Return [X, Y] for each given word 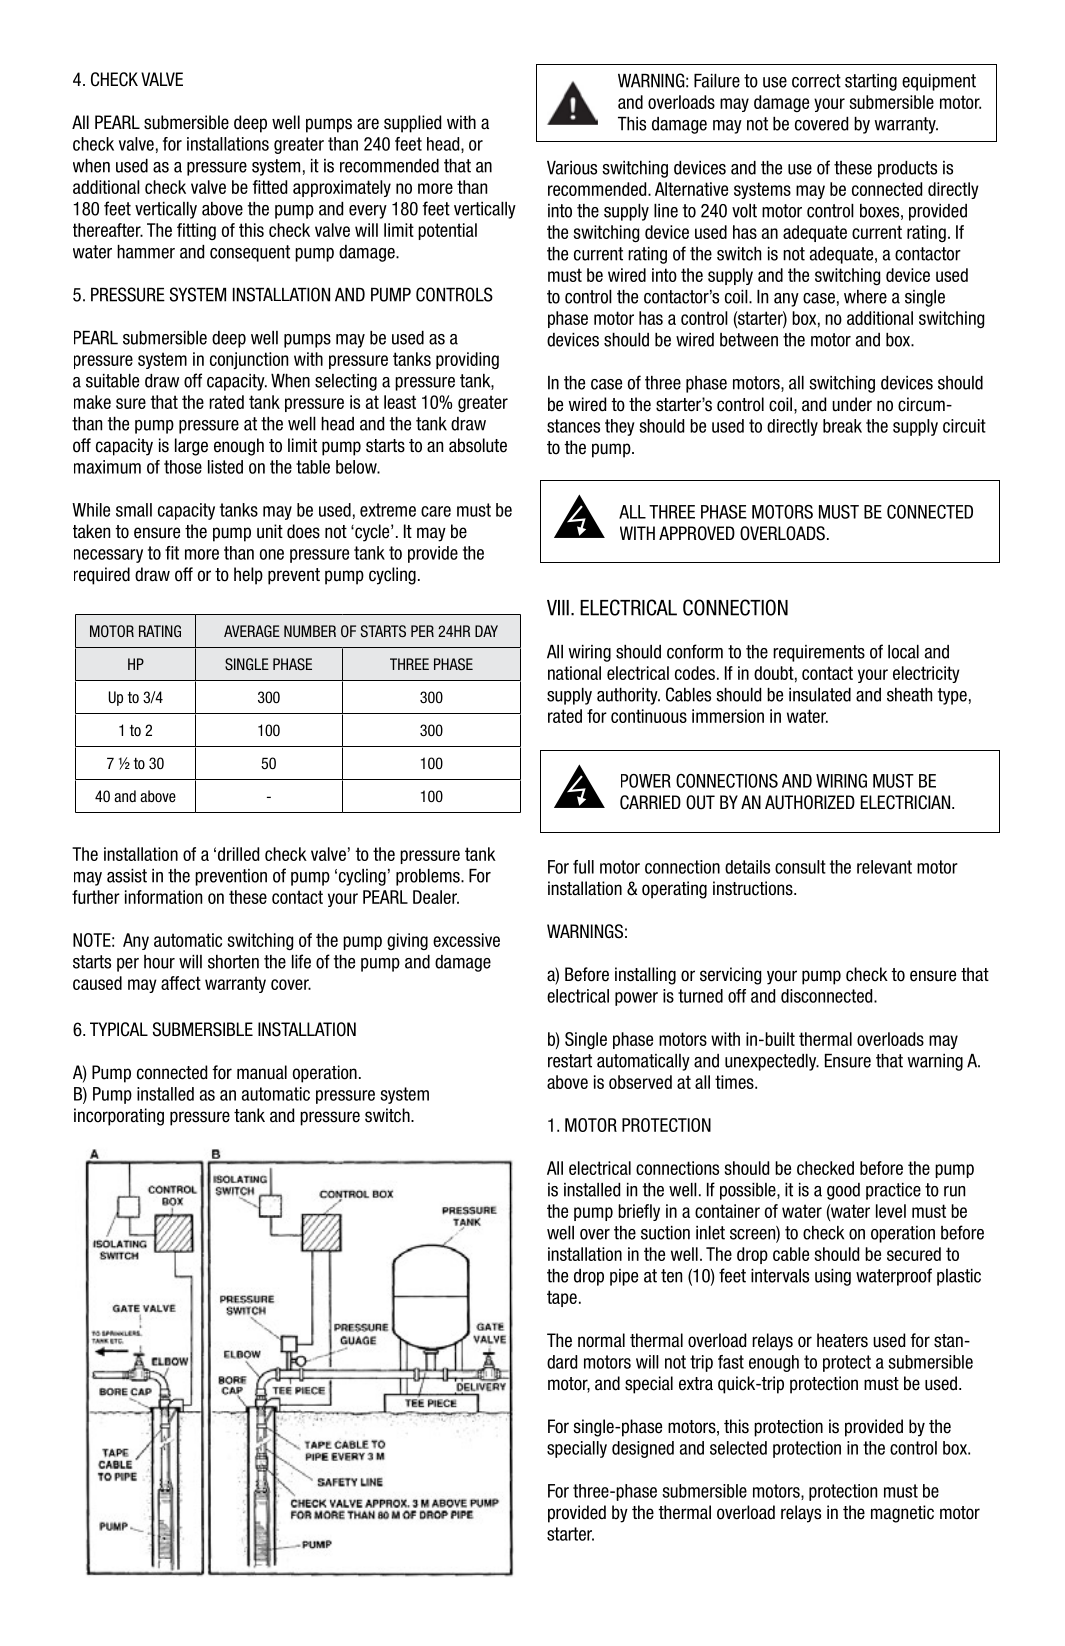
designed [643, 1449]
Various [572, 168]
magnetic [902, 1514]
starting [871, 82]
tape [562, 1298]
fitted [269, 187]
